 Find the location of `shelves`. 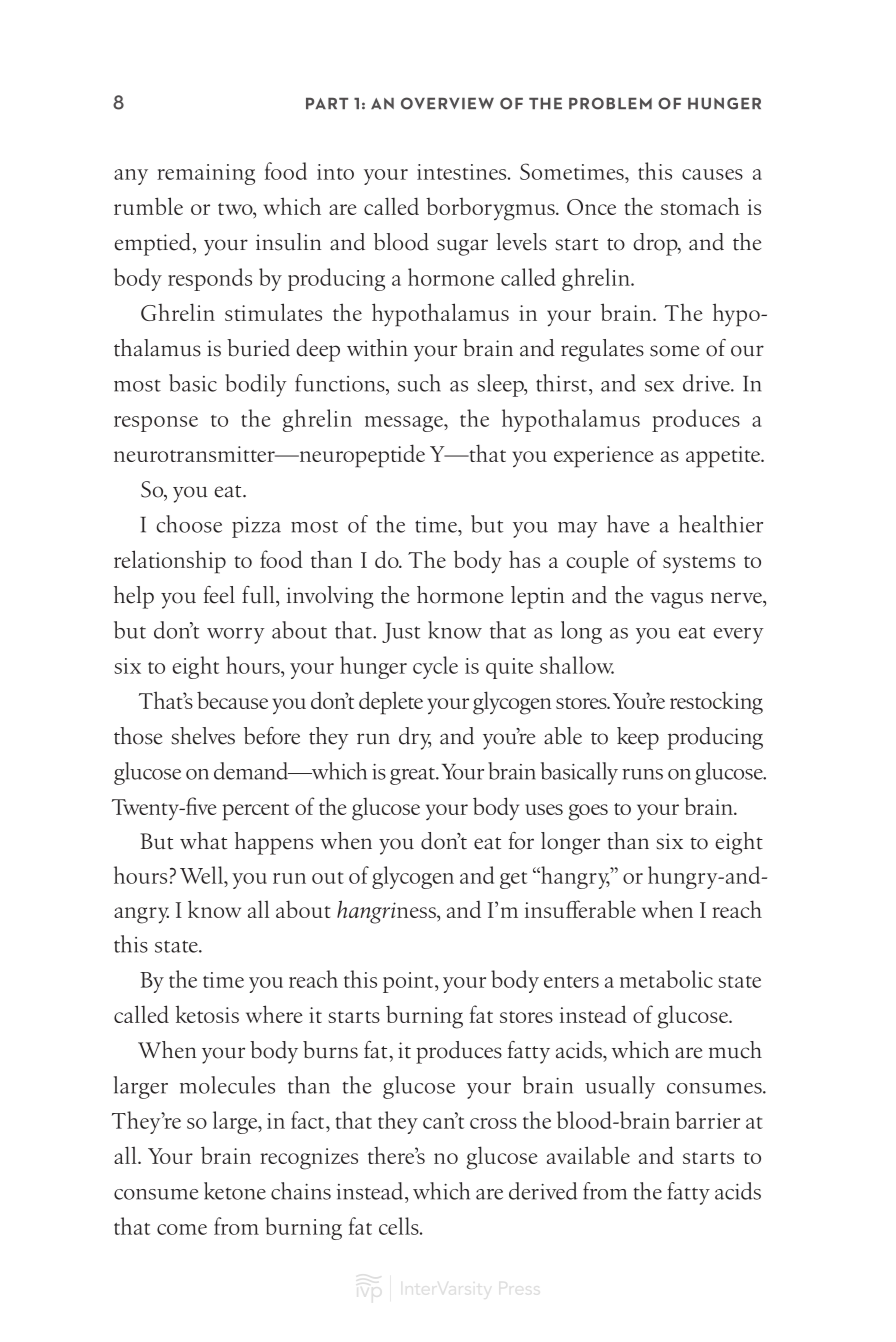

shelves is located at coordinates (203, 736).
